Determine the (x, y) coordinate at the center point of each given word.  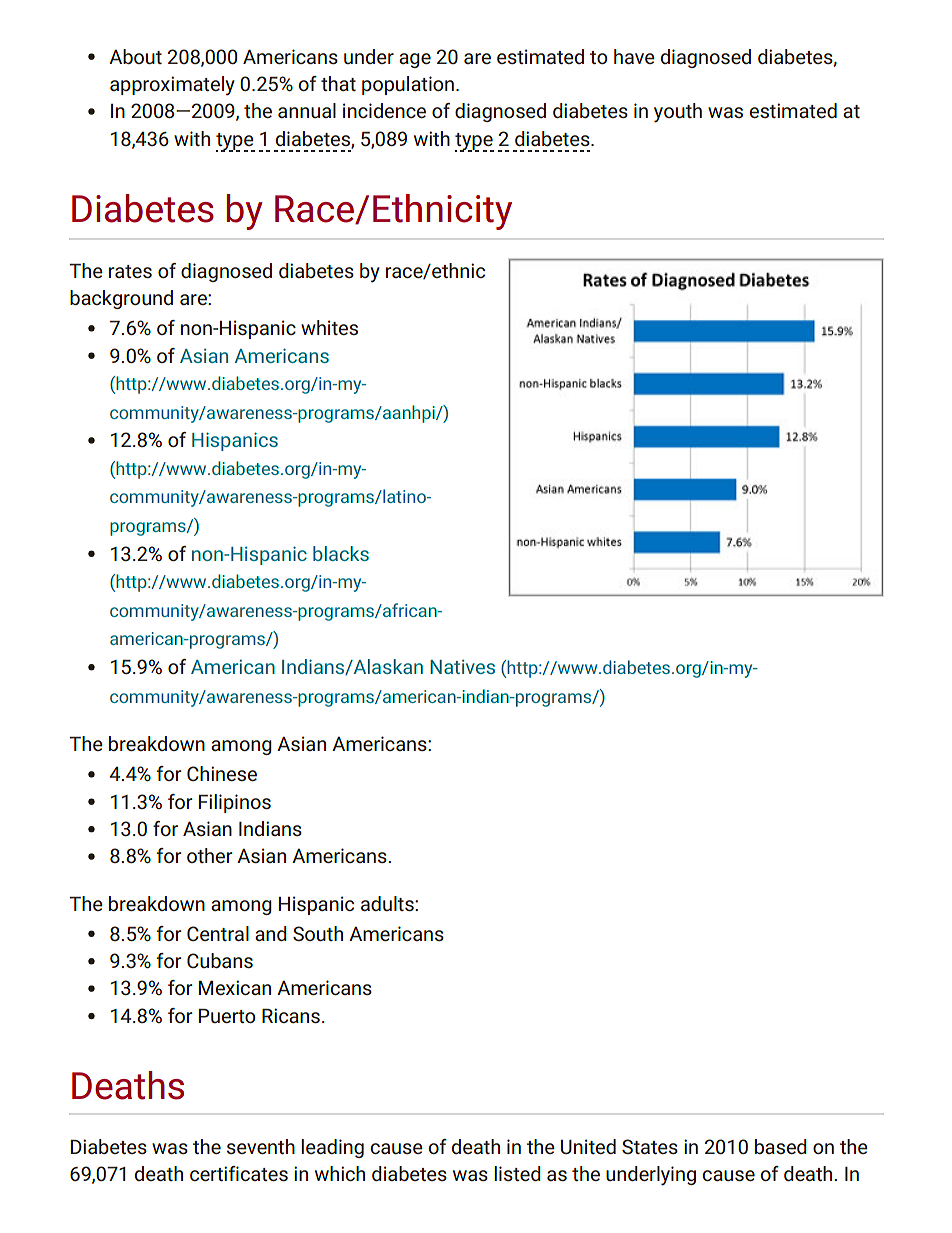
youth (678, 113)
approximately (172, 85)
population (408, 85)
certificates (239, 1173)
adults (388, 903)
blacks (341, 553)
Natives (462, 667)
